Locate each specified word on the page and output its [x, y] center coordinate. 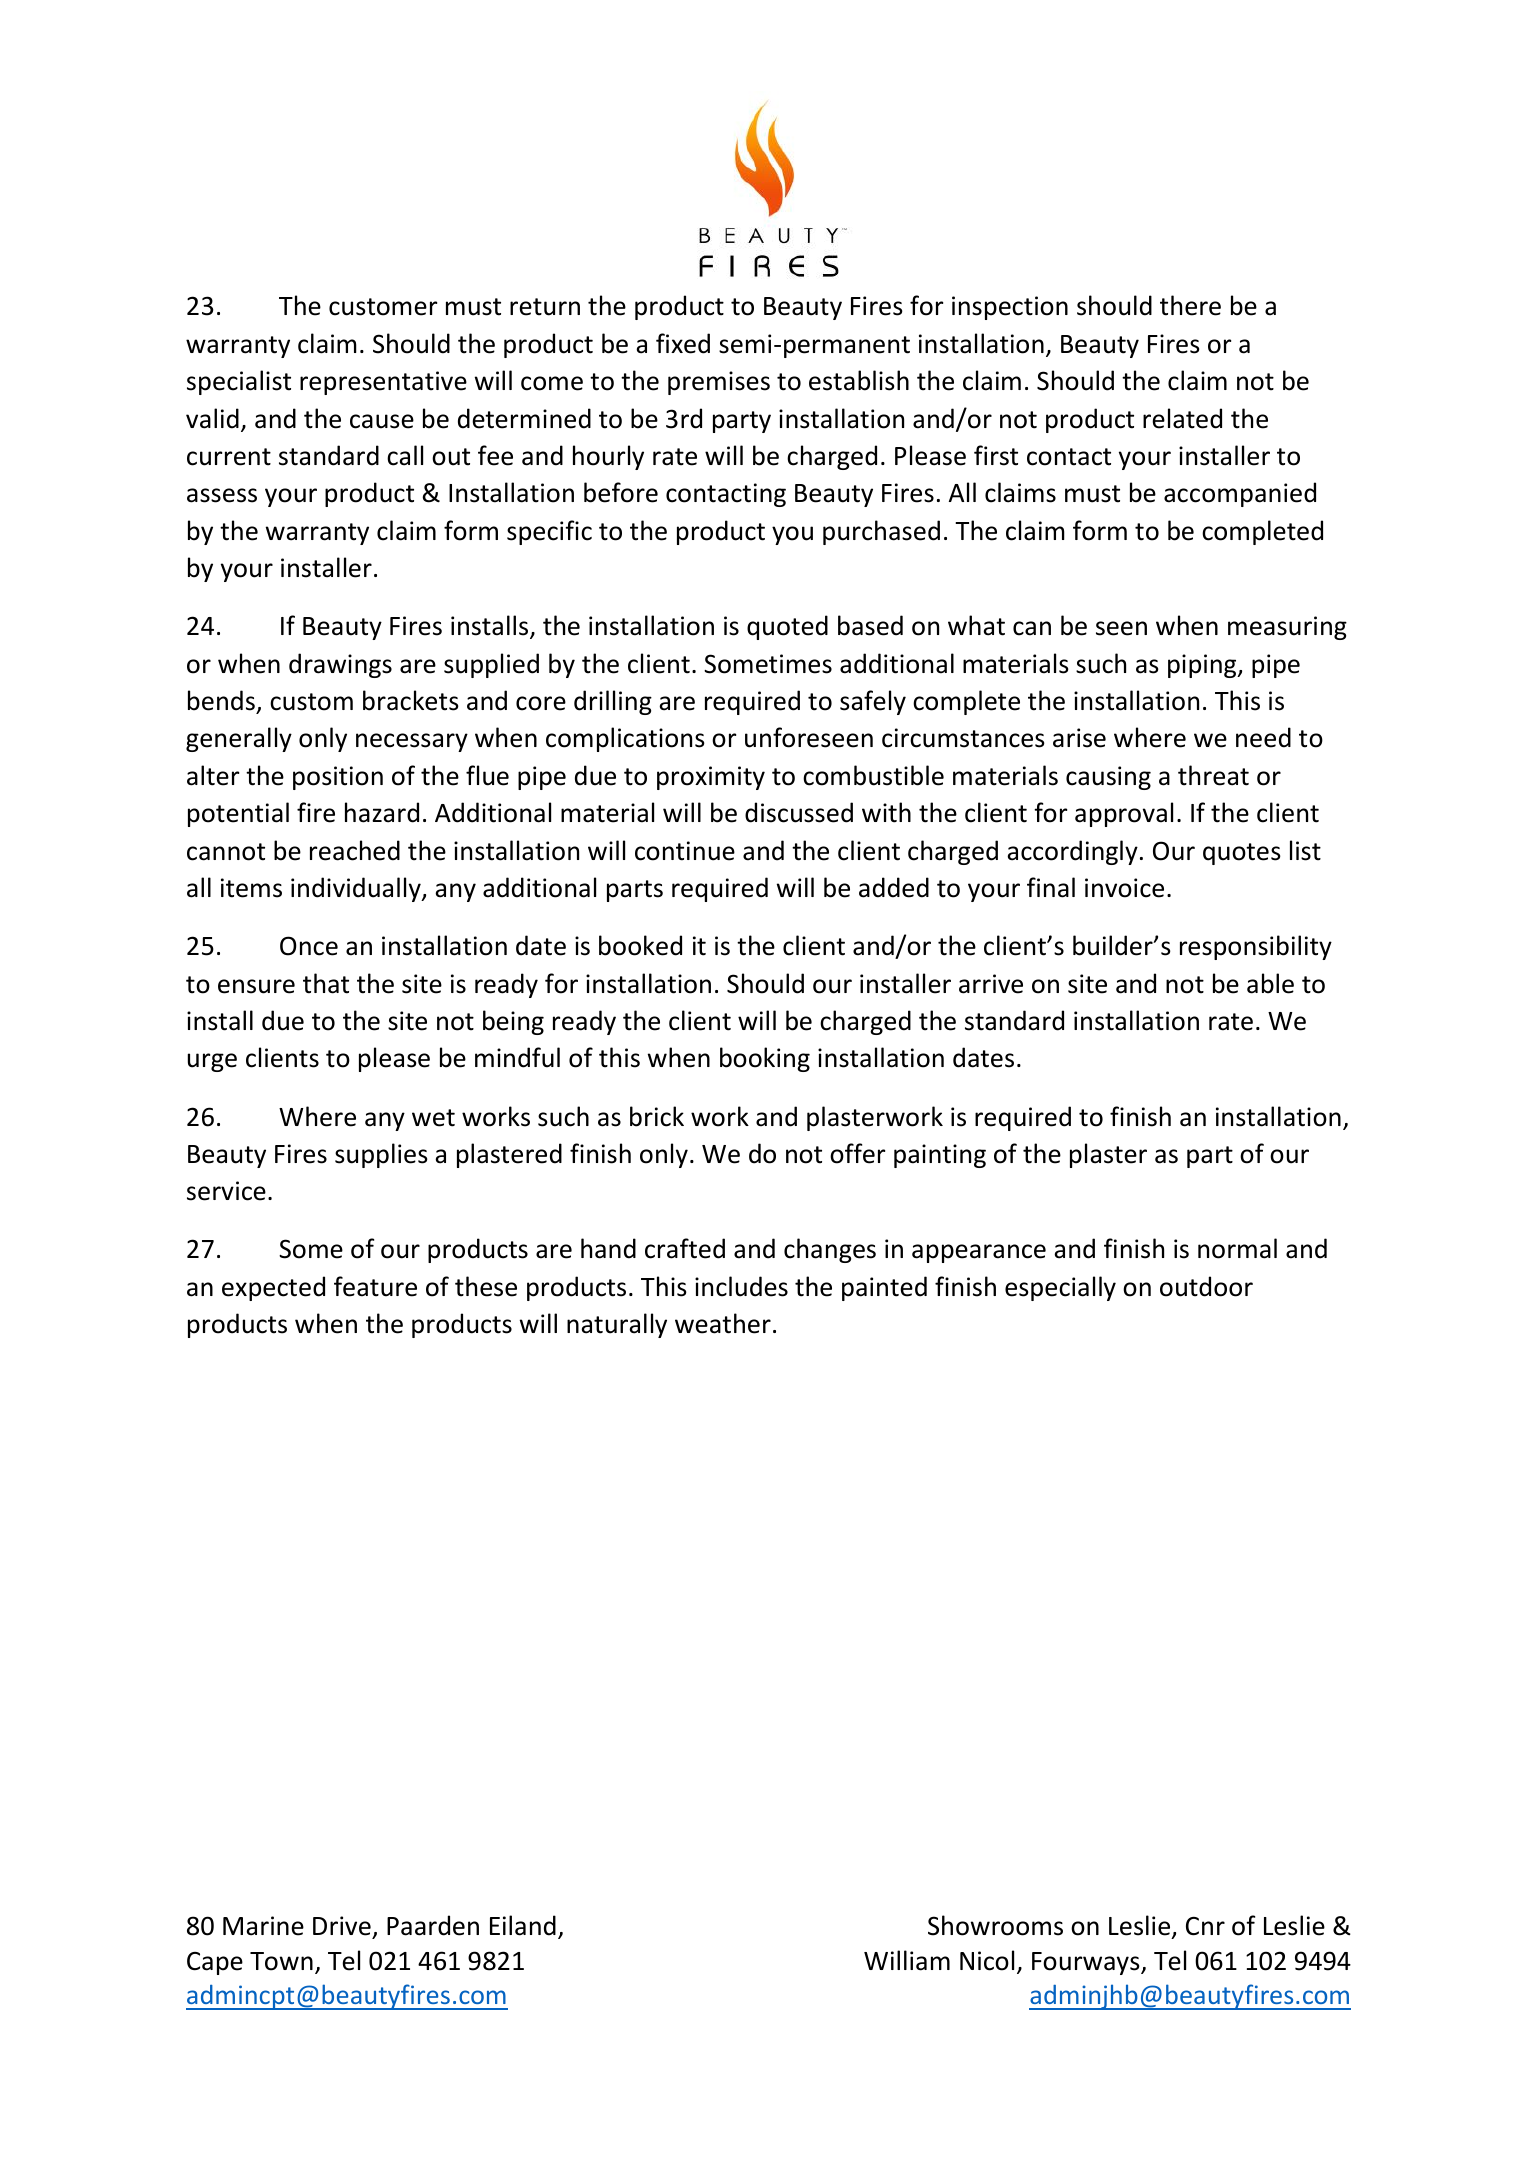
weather [723, 1323]
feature [375, 1286]
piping [1203, 666]
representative [383, 383]
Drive [342, 1926]
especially [1060, 1288]
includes [741, 1286]
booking [765, 1059]
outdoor [1206, 1286]
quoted [787, 627]
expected [273, 1288]
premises [719, 383]
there [1190, 305]
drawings [340, 665]
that [326, 983]
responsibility [1256, 947]
